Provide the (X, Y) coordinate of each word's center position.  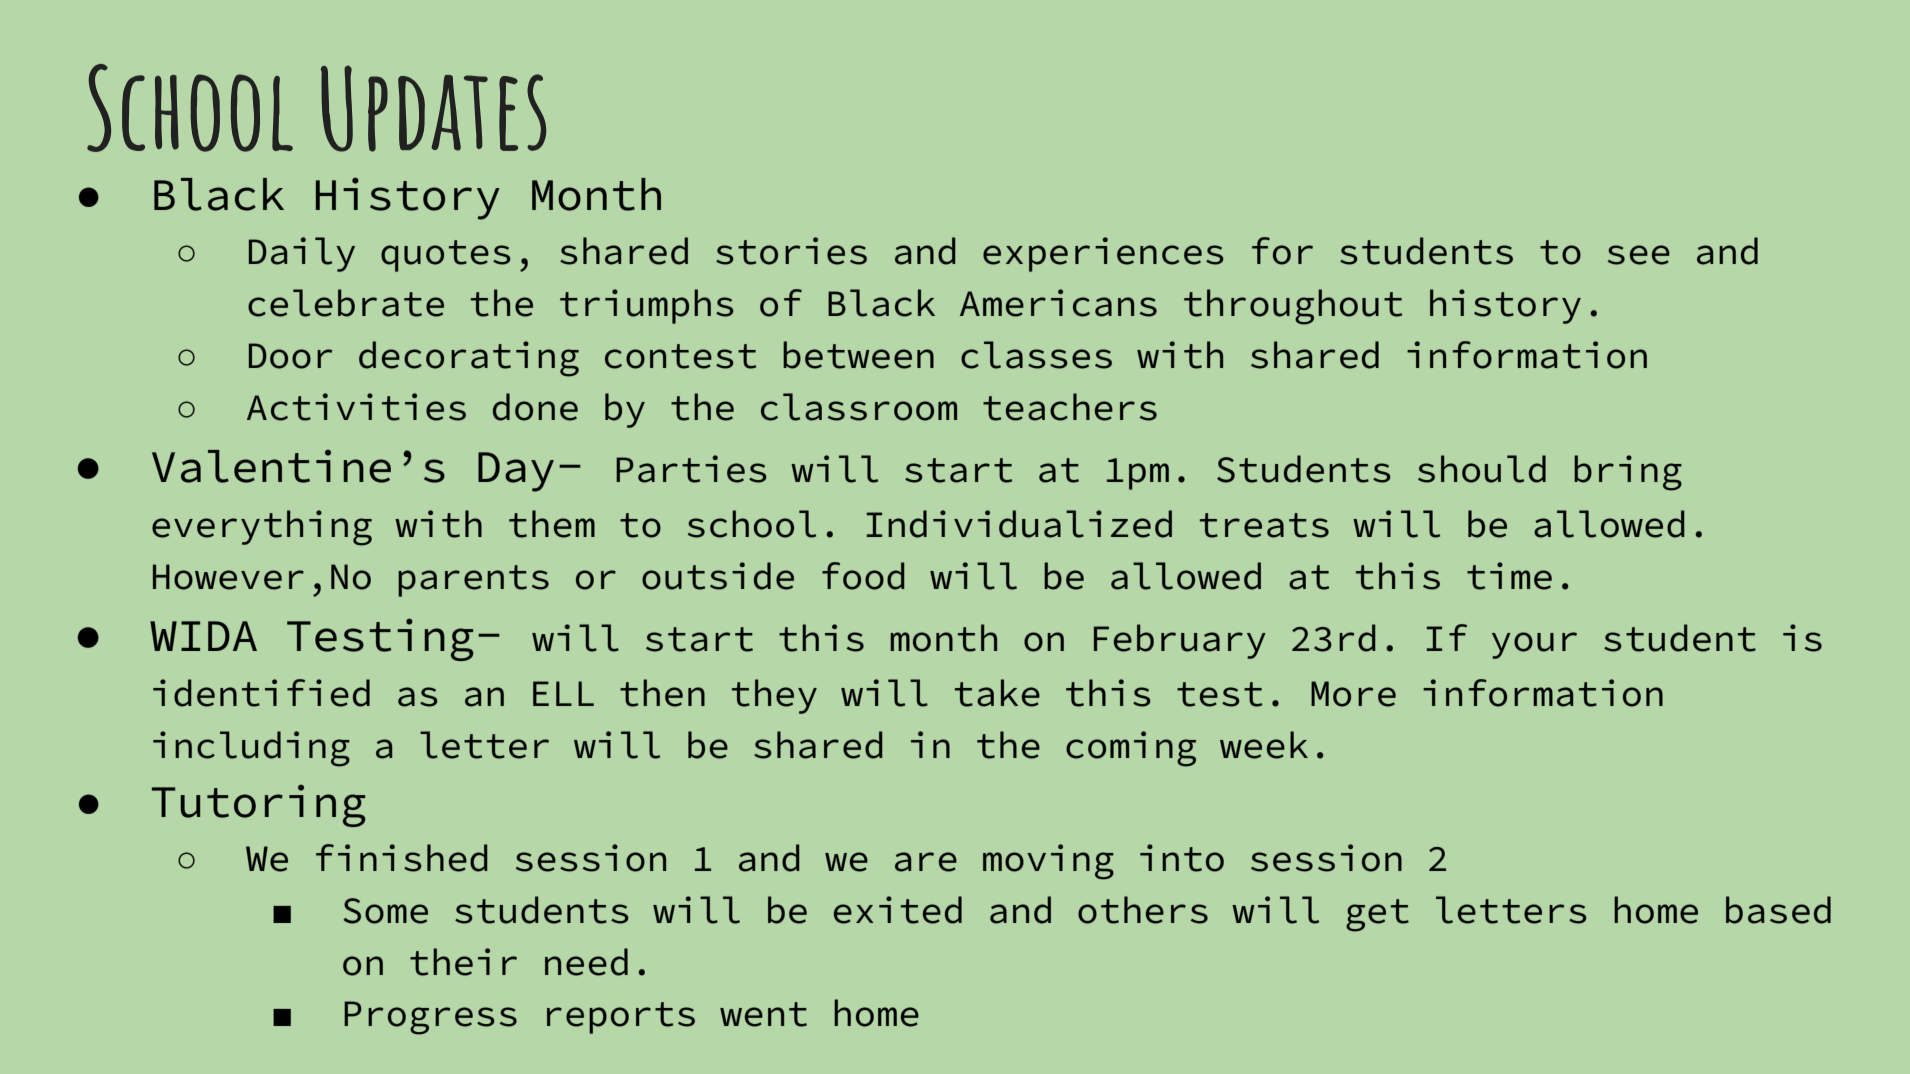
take (997, 693)
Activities (356, 407)
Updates (433, 108)
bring (1628, 473)
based (1778, 910)
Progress (430, 1018)
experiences (1103, 254)
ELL (563, 693)
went (763, 1014)
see (1639, 255)
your (1534, 645)
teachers (1070, 407)
